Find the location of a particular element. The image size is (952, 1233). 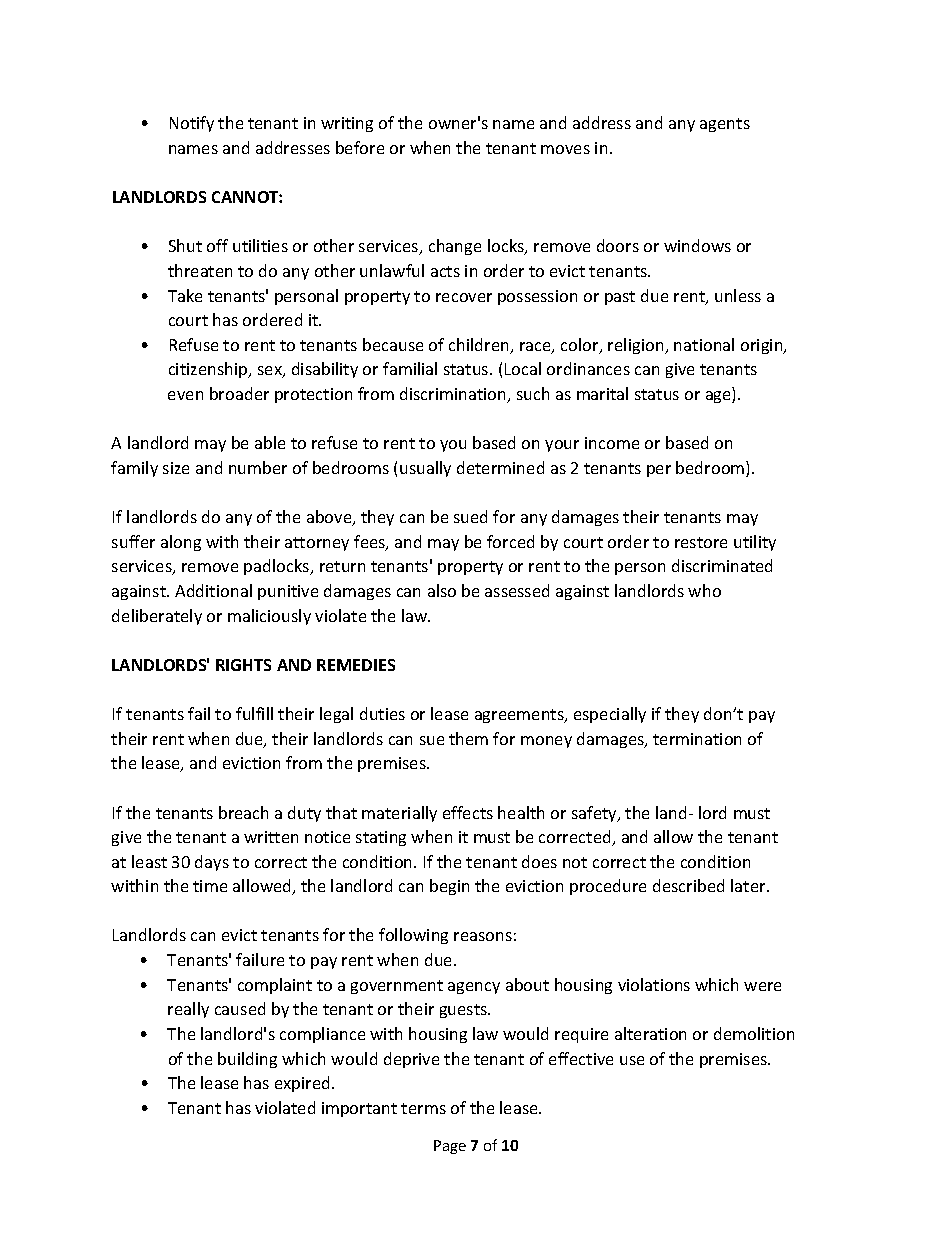

terms is located at coordinates (423, 1108).
